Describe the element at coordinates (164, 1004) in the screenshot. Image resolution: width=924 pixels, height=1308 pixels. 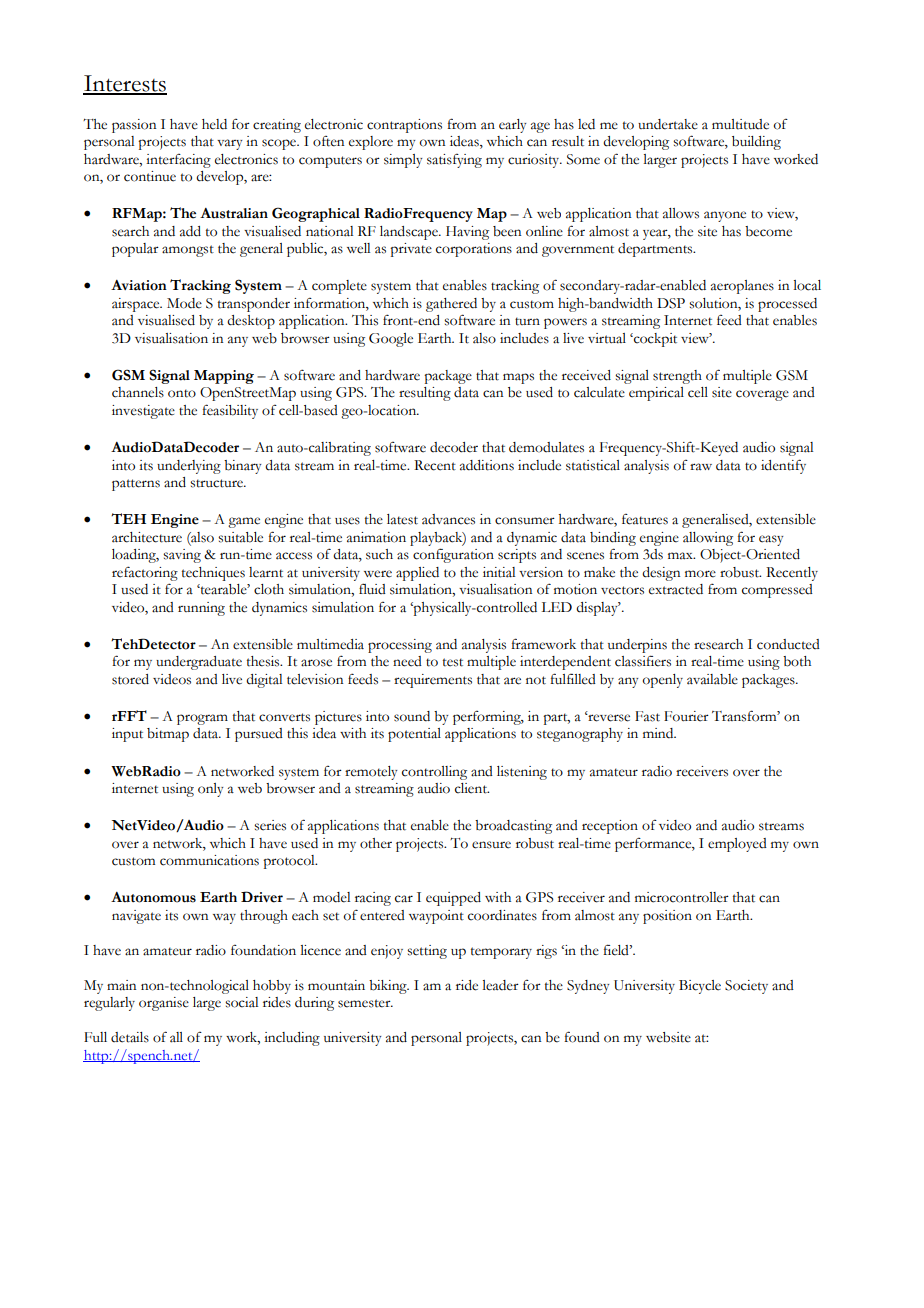
I see `organise` at that location.
